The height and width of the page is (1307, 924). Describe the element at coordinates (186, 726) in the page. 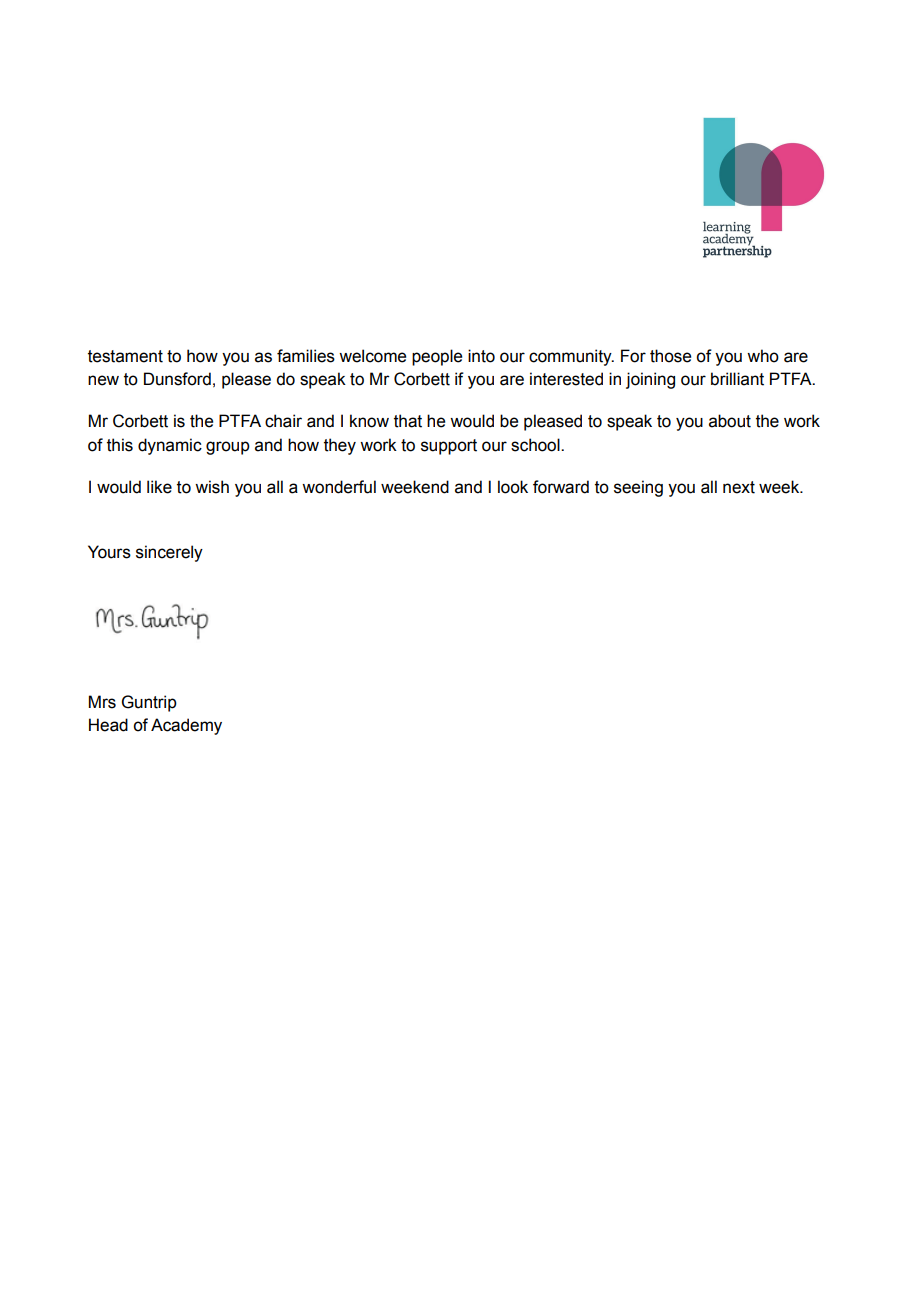

I see `Academy` at that location.
